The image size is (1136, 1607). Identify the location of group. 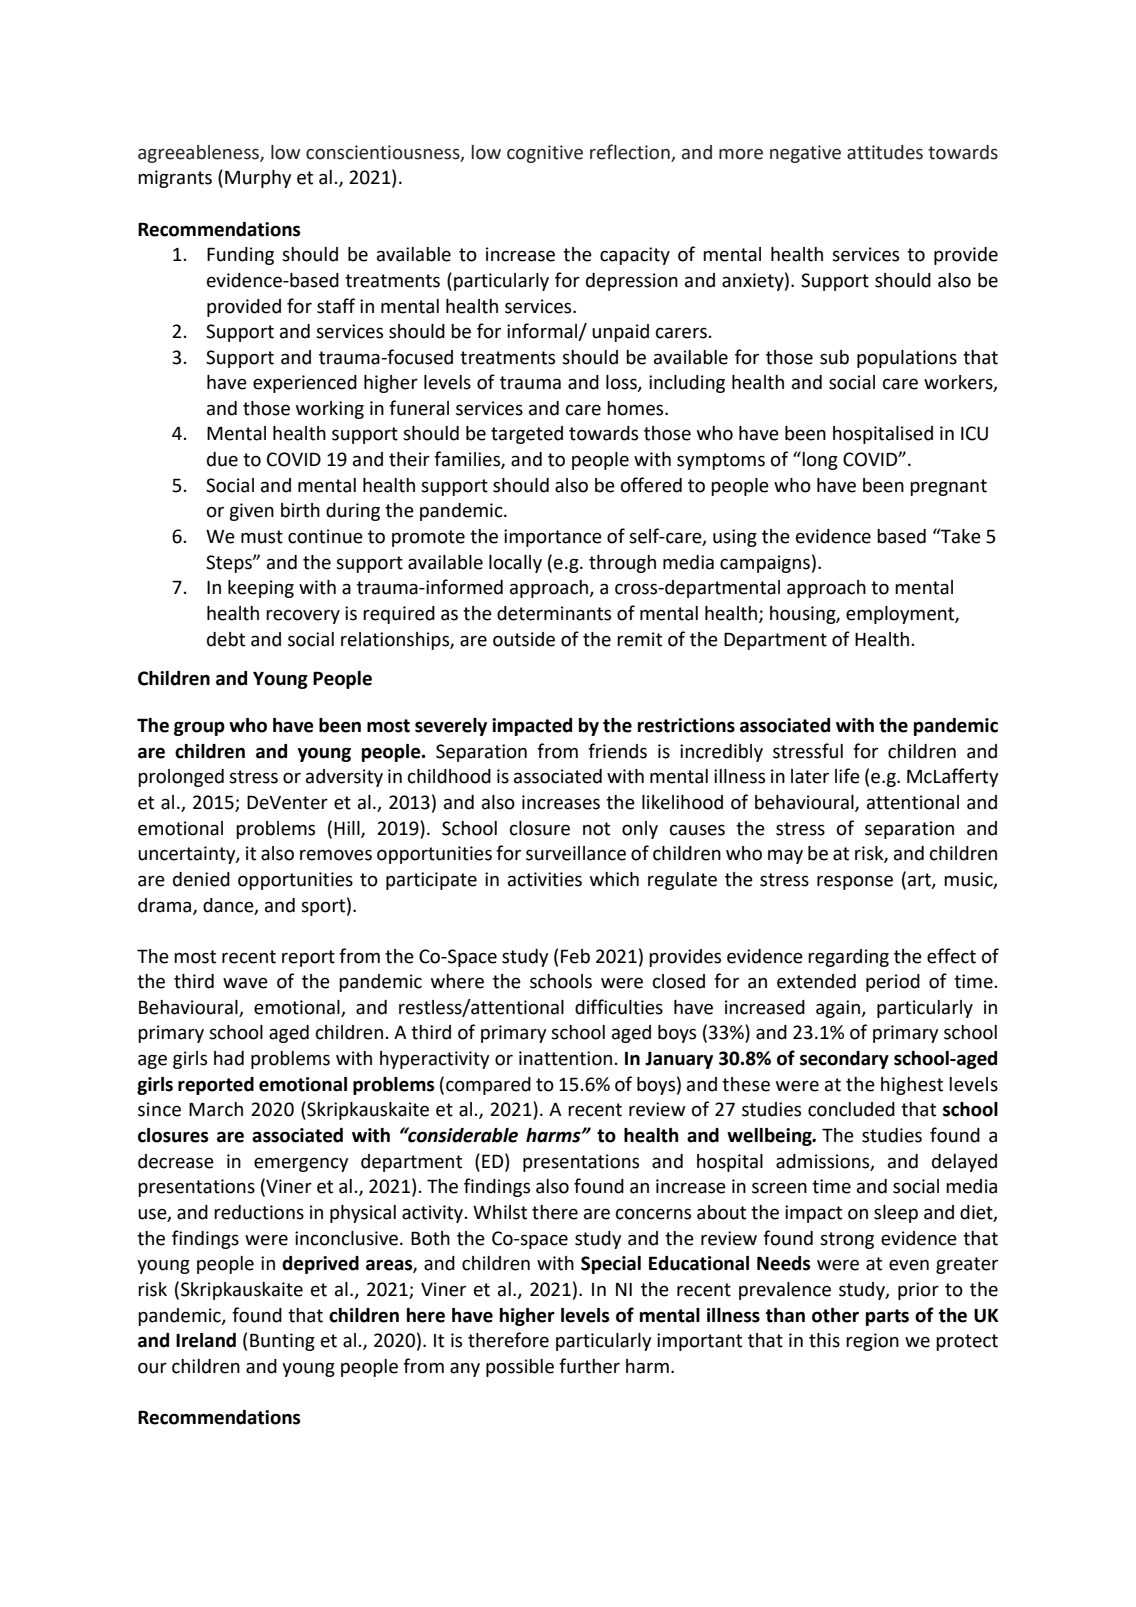
(199, 728).
